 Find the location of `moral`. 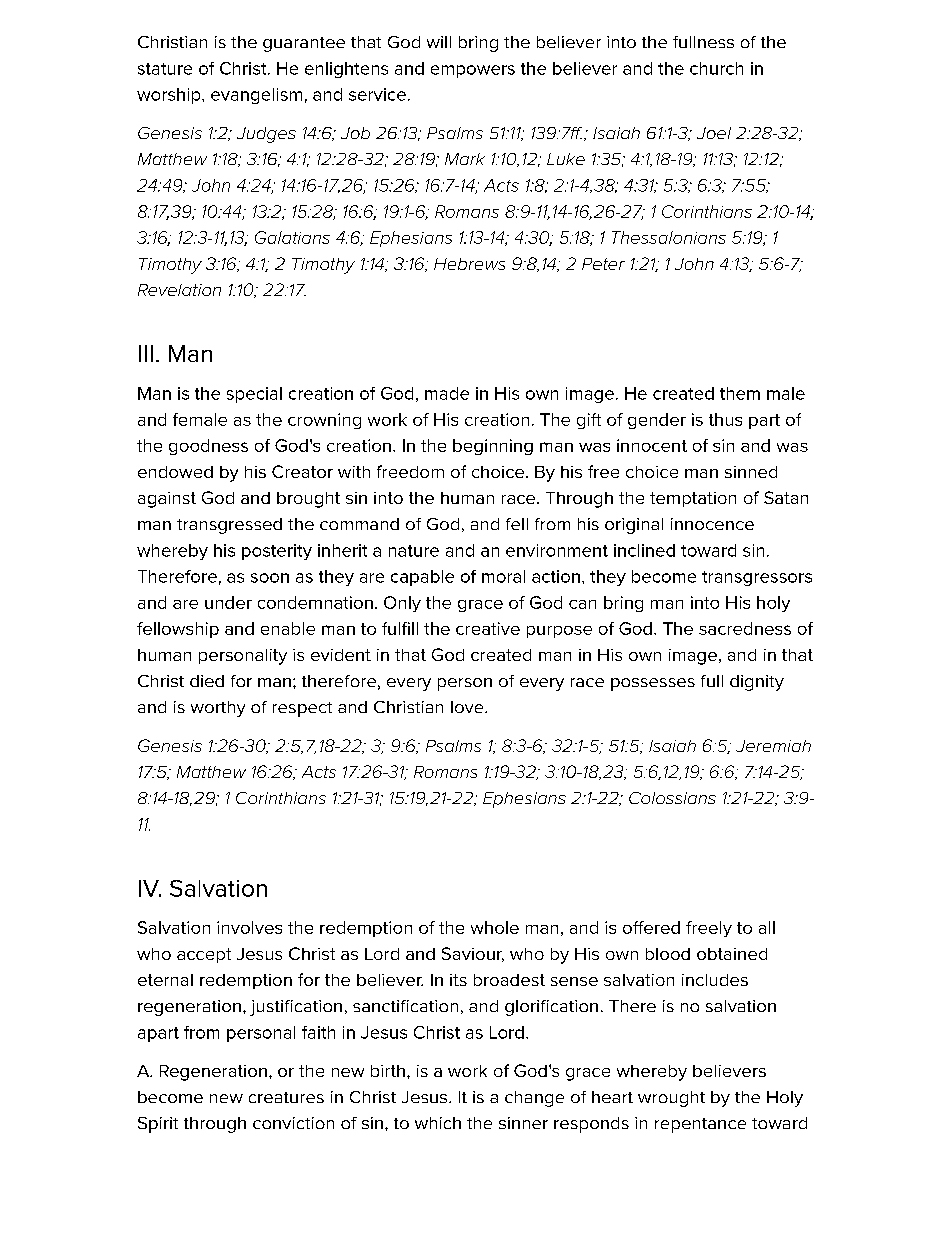

moral is located at coordinates (503, 576).
